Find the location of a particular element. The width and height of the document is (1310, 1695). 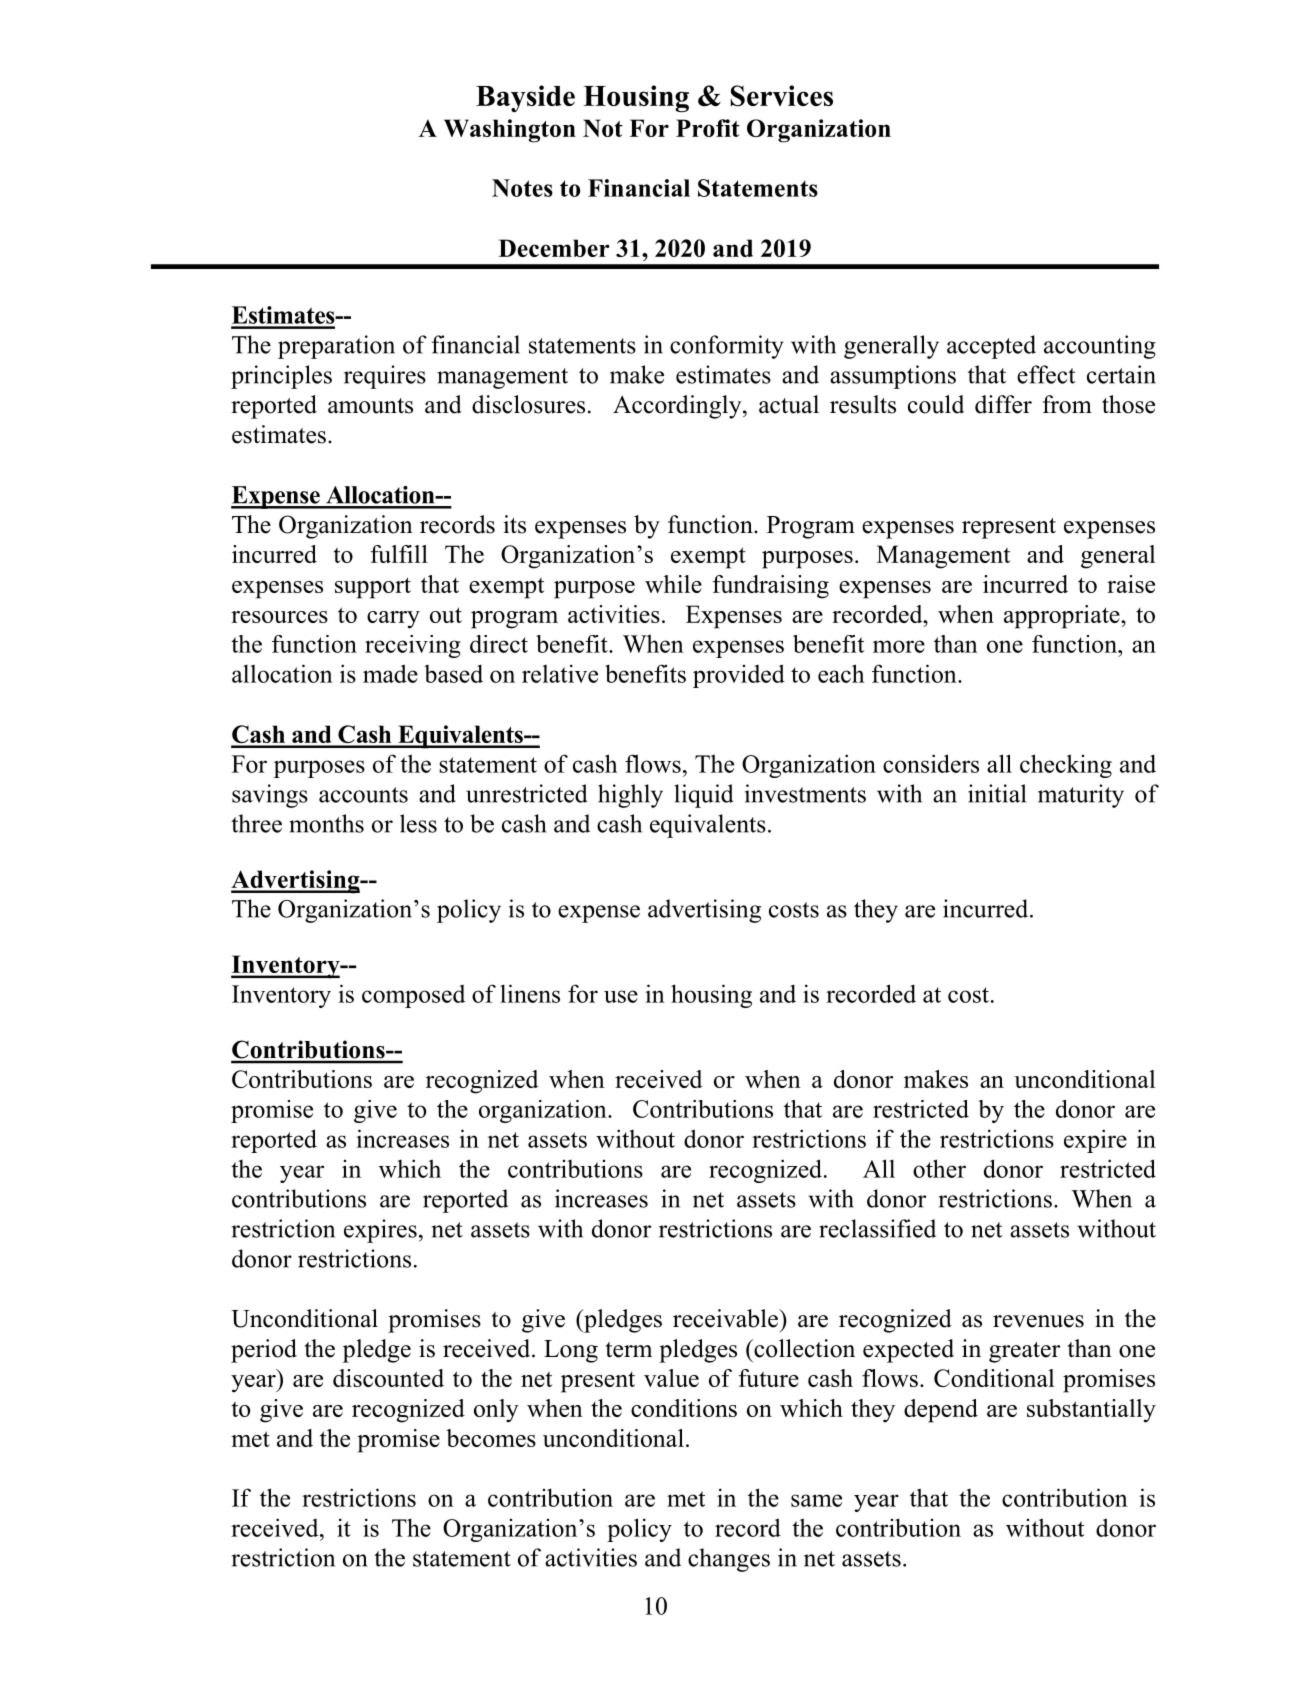

Washington is located at coordinates (510, 131).
